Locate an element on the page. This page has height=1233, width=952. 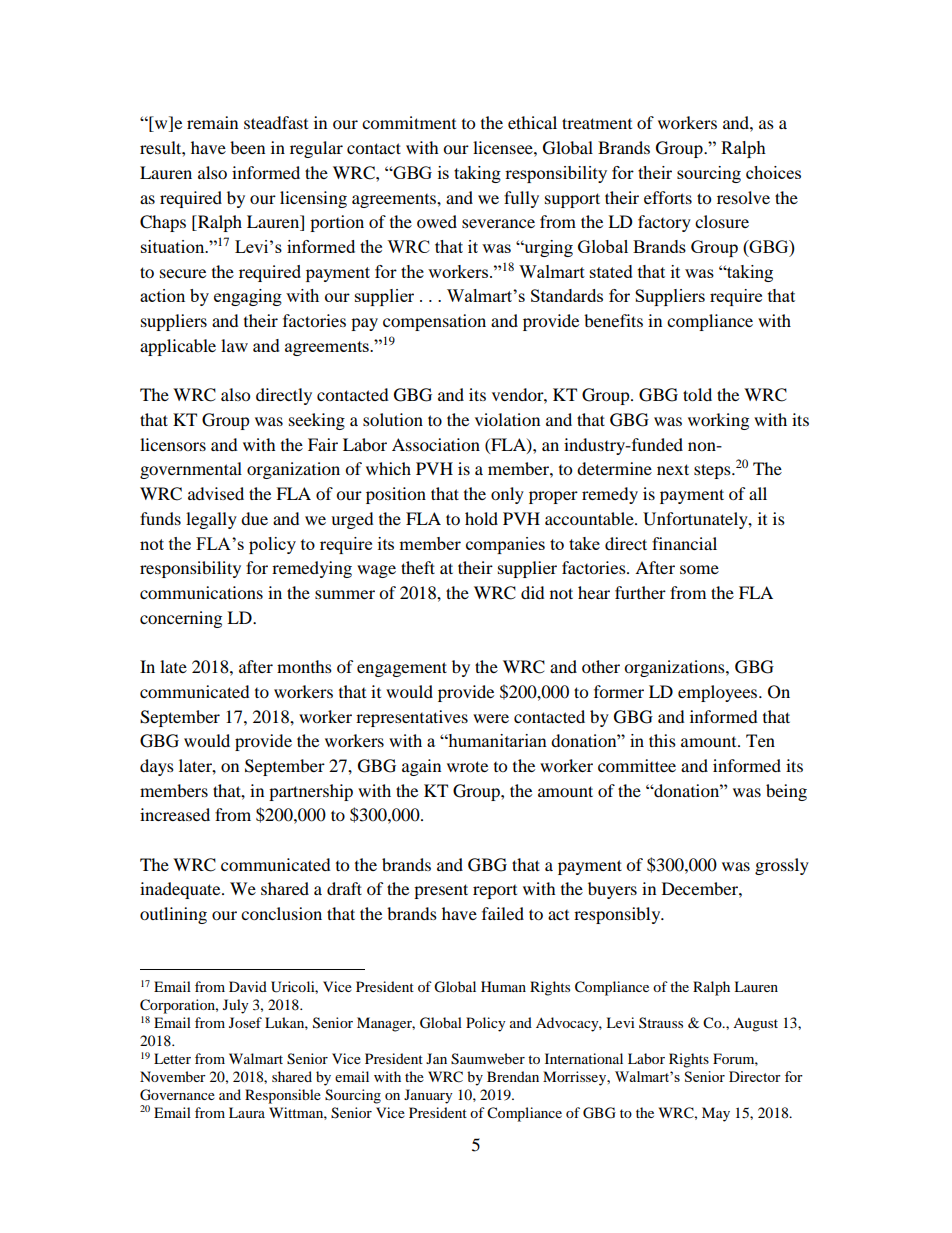
law is located at coordinates (234, 345).
